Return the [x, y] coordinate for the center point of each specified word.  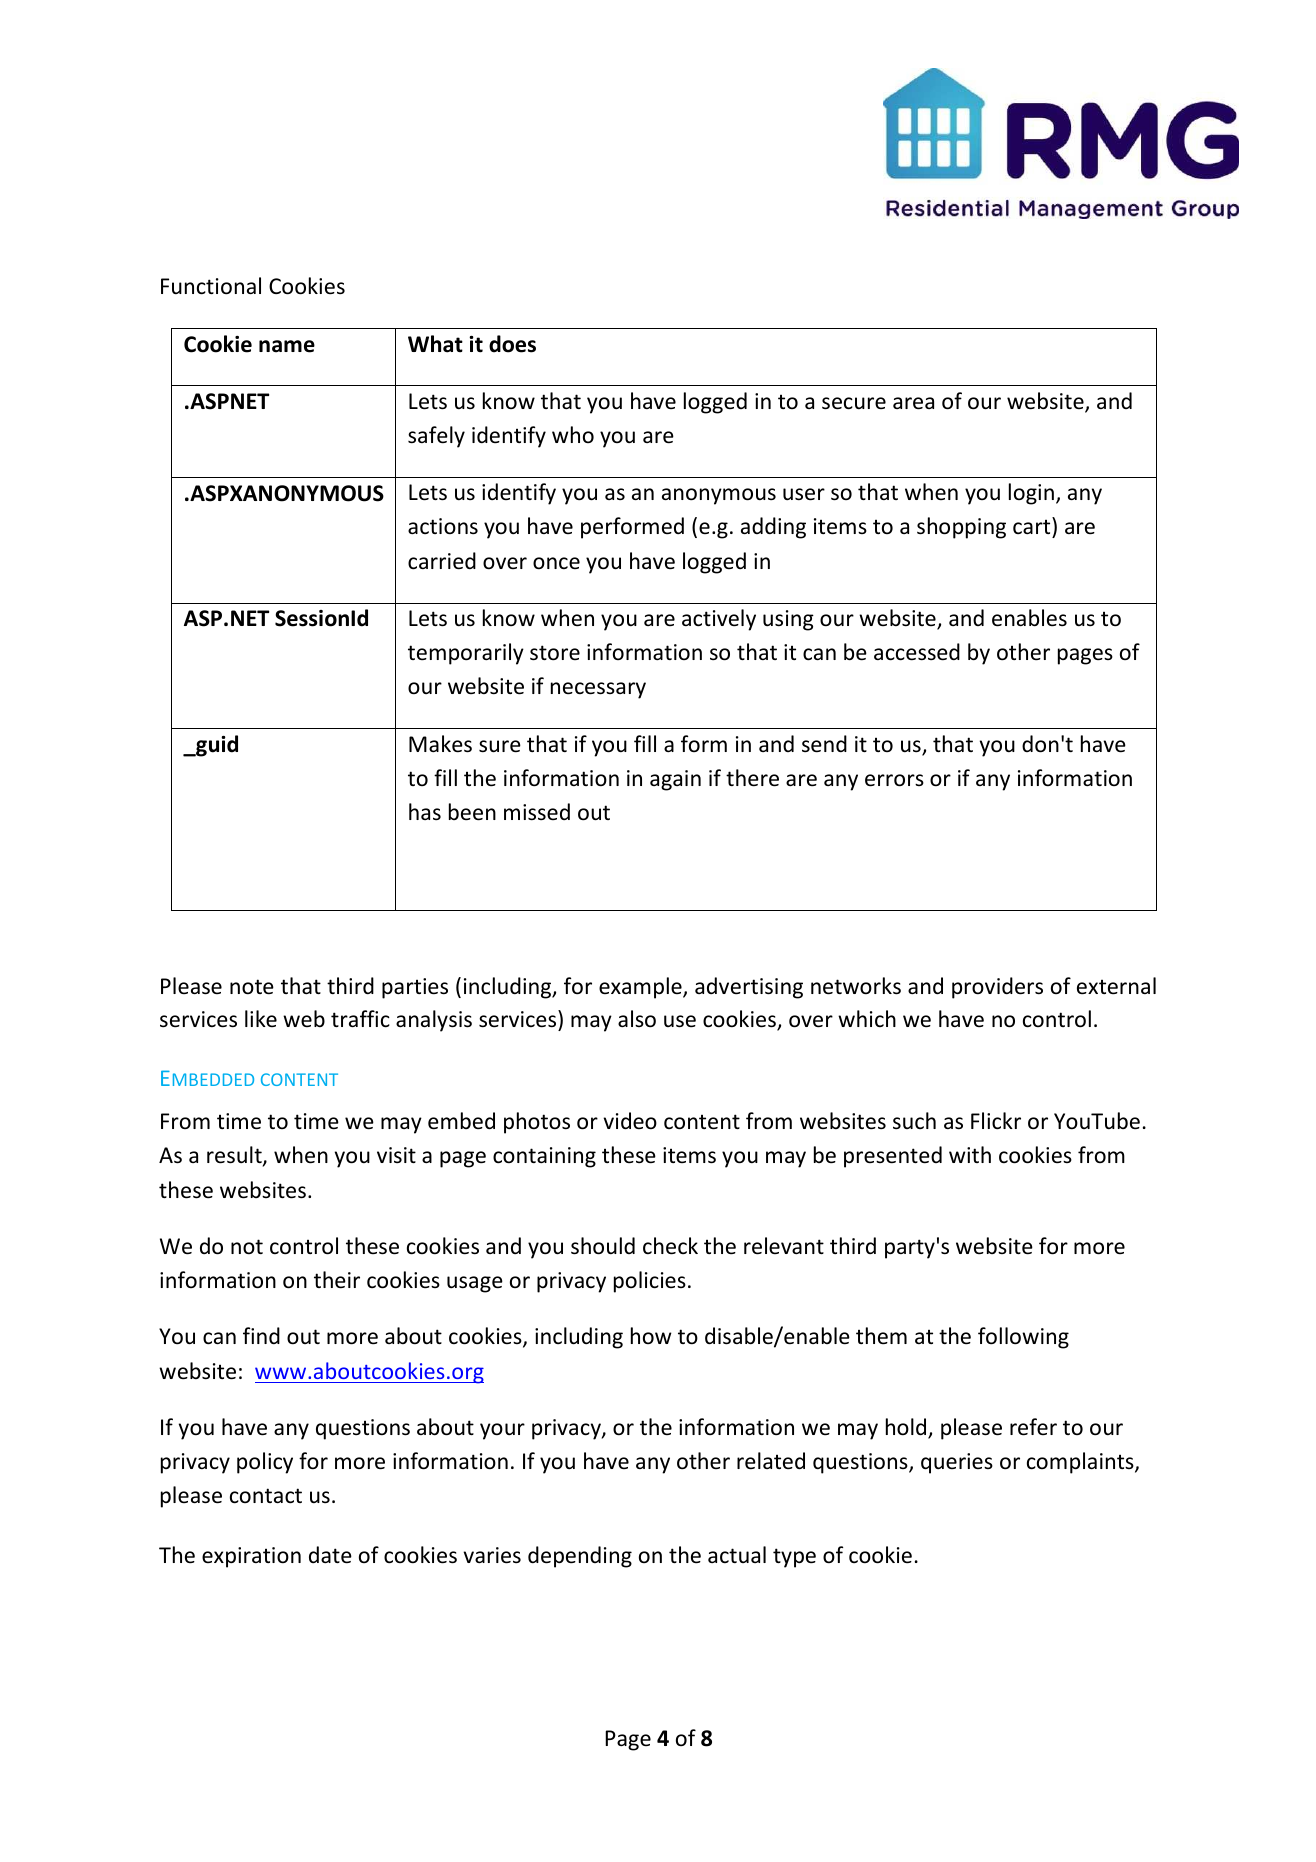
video [630, 1121]
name [287, 346]
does [512, 344]
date [330, 1555]
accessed [917, 652]
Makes [440, 744]
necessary [598, 690]
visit [396, 1155]
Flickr [996, 1121]
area [913, 403]
